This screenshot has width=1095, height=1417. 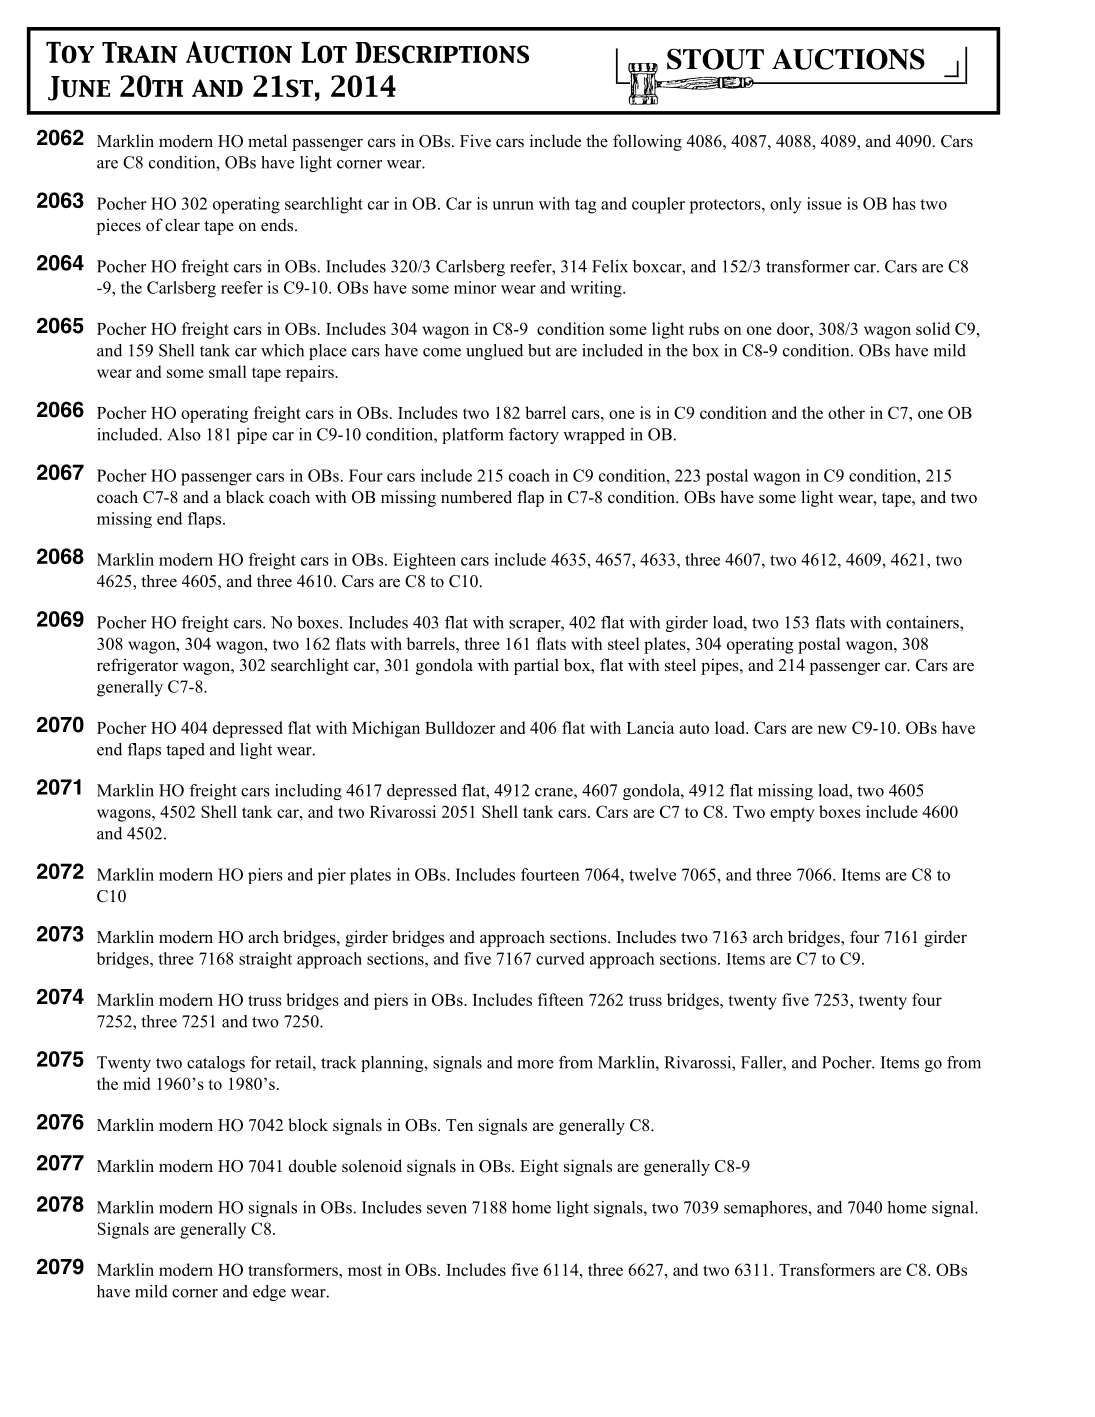 I want to click on STOUT, so click(x=715, y=59).
